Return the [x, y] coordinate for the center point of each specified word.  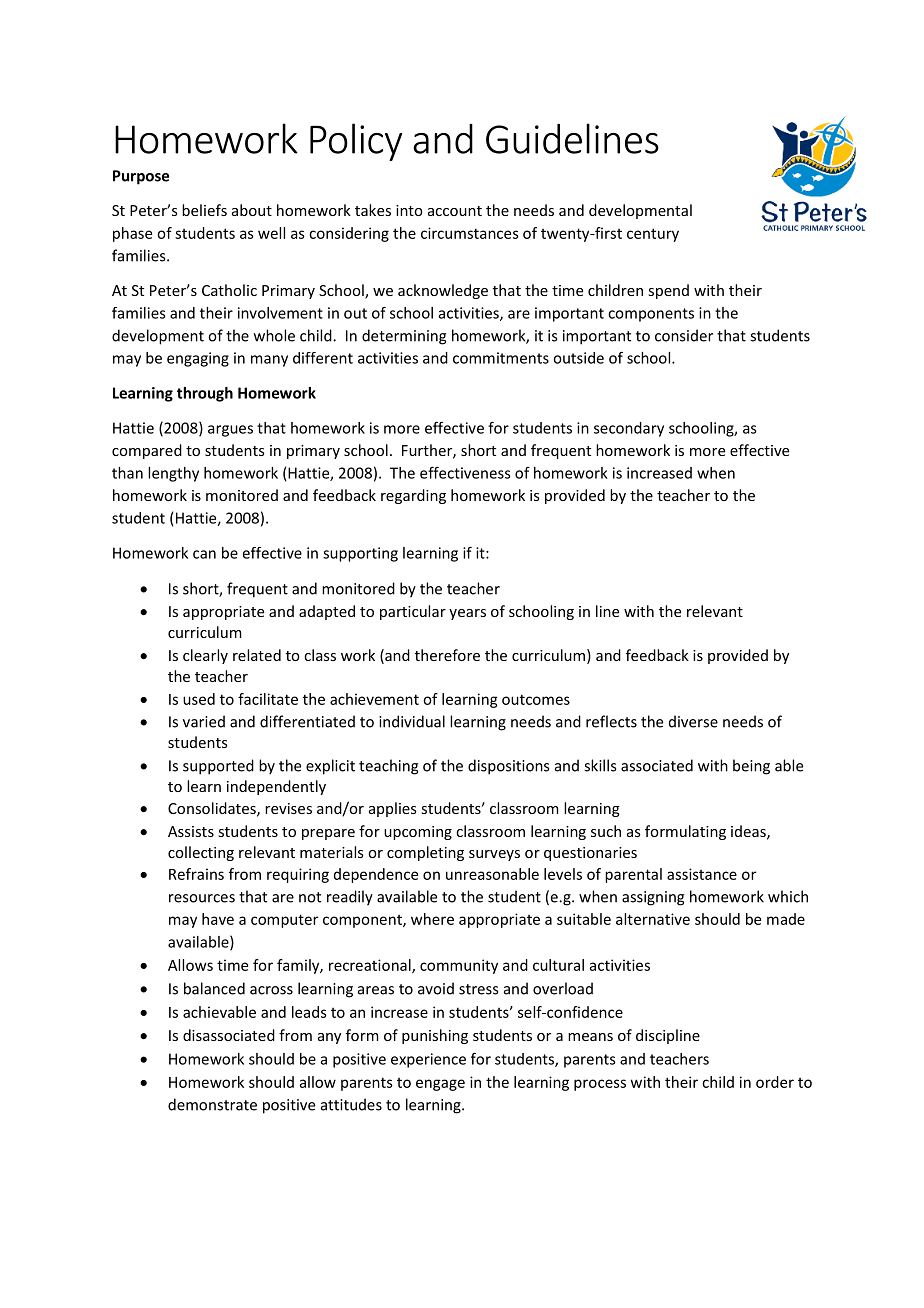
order [775, 1082]
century [653, 235]
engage [440, 1085]
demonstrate [212, 1104]
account [455, 211]
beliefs [204, 210]
